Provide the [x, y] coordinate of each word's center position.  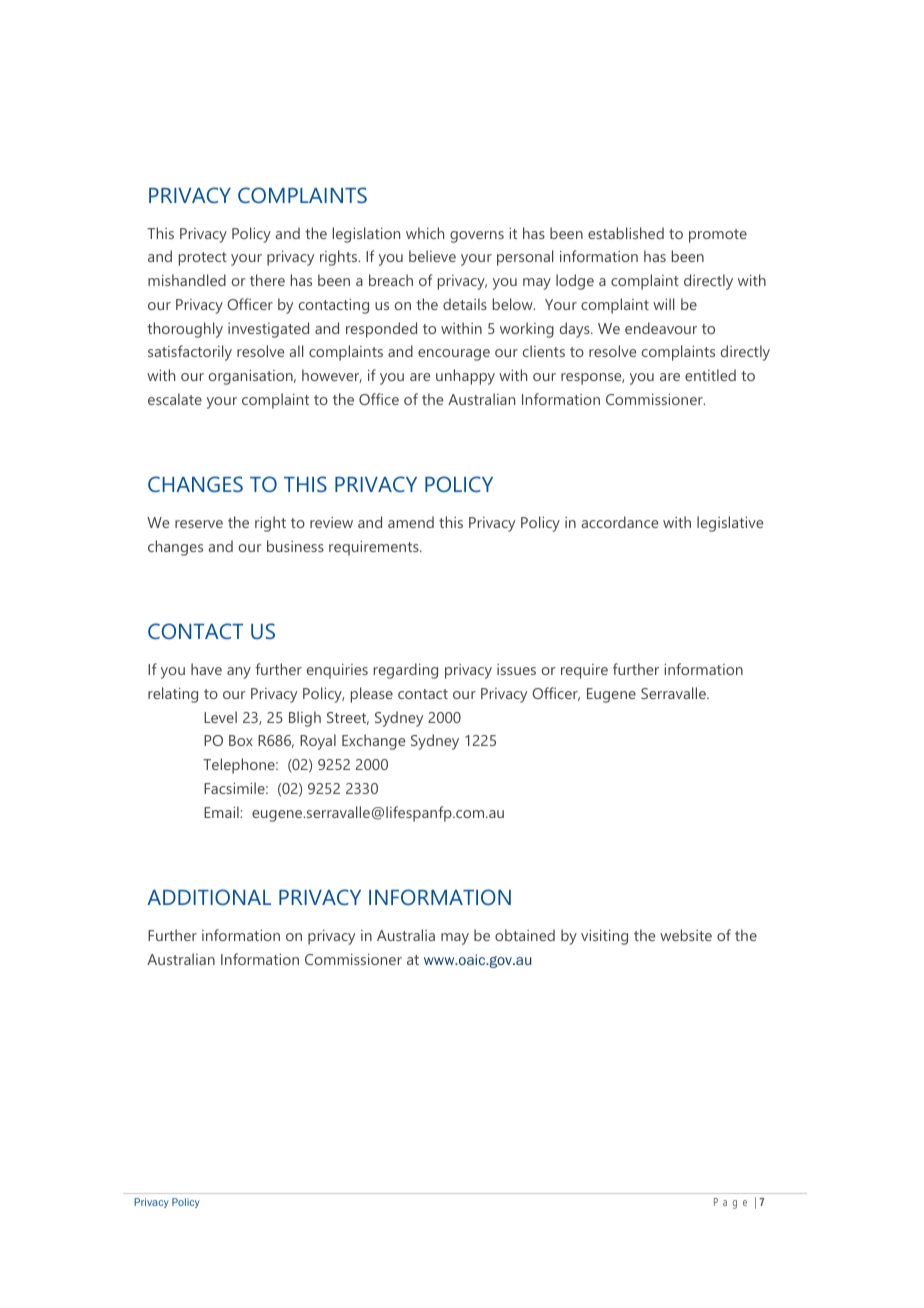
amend [411, 522]
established [626, 233]
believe [432, 256]
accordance [620, 522]
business [295, 546]
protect [203, 259]
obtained [525, 935]
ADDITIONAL [209, 897]
